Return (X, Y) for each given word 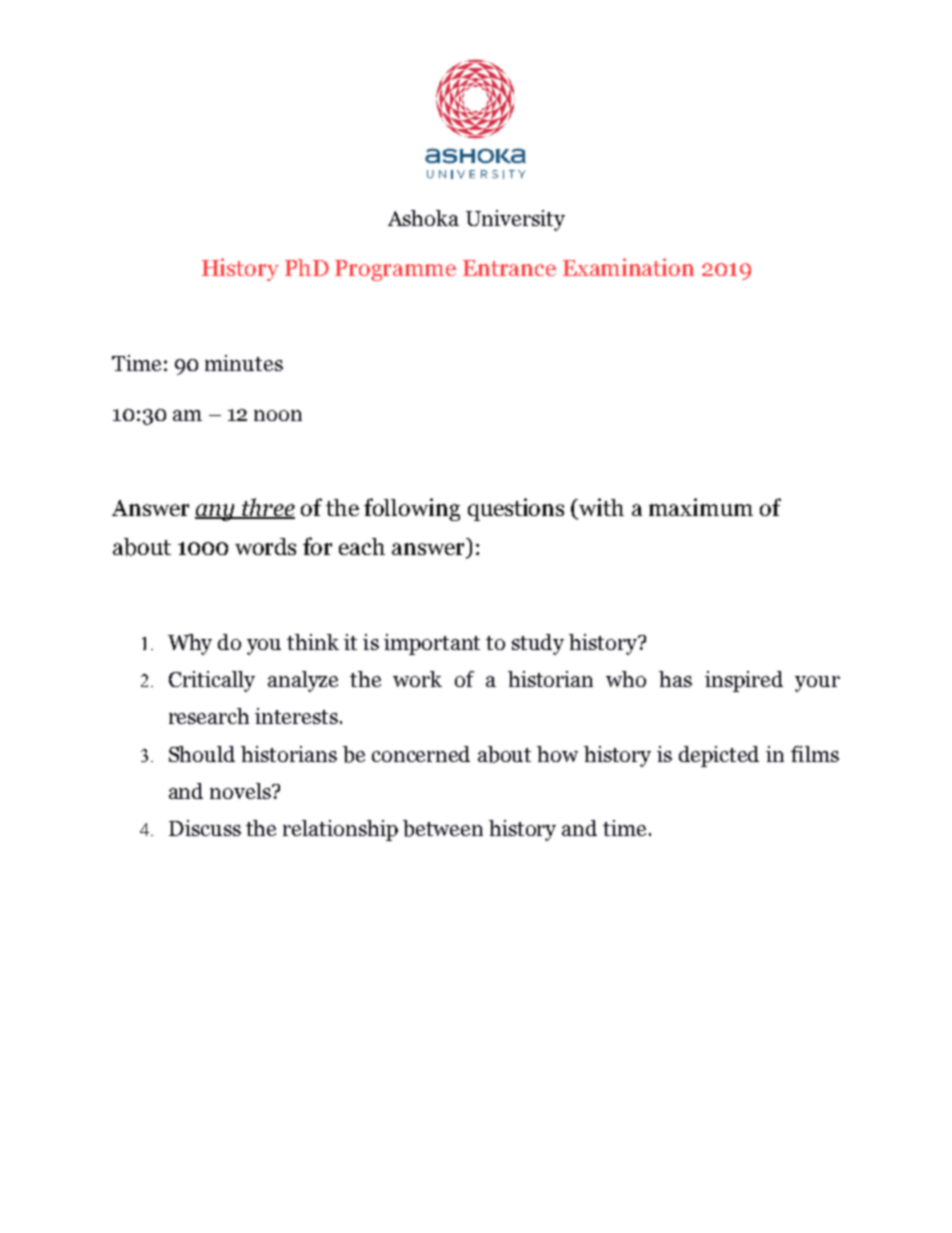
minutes (244, 363)
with (601, 507)
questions (516, 509)
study (538, 644)
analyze (303, 681)
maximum (701, 507)
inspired (744, 681)
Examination (628, 267)
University (515, 220)
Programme (395, 270)
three (267, 508)
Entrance (509, 268)
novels (241, 791)
